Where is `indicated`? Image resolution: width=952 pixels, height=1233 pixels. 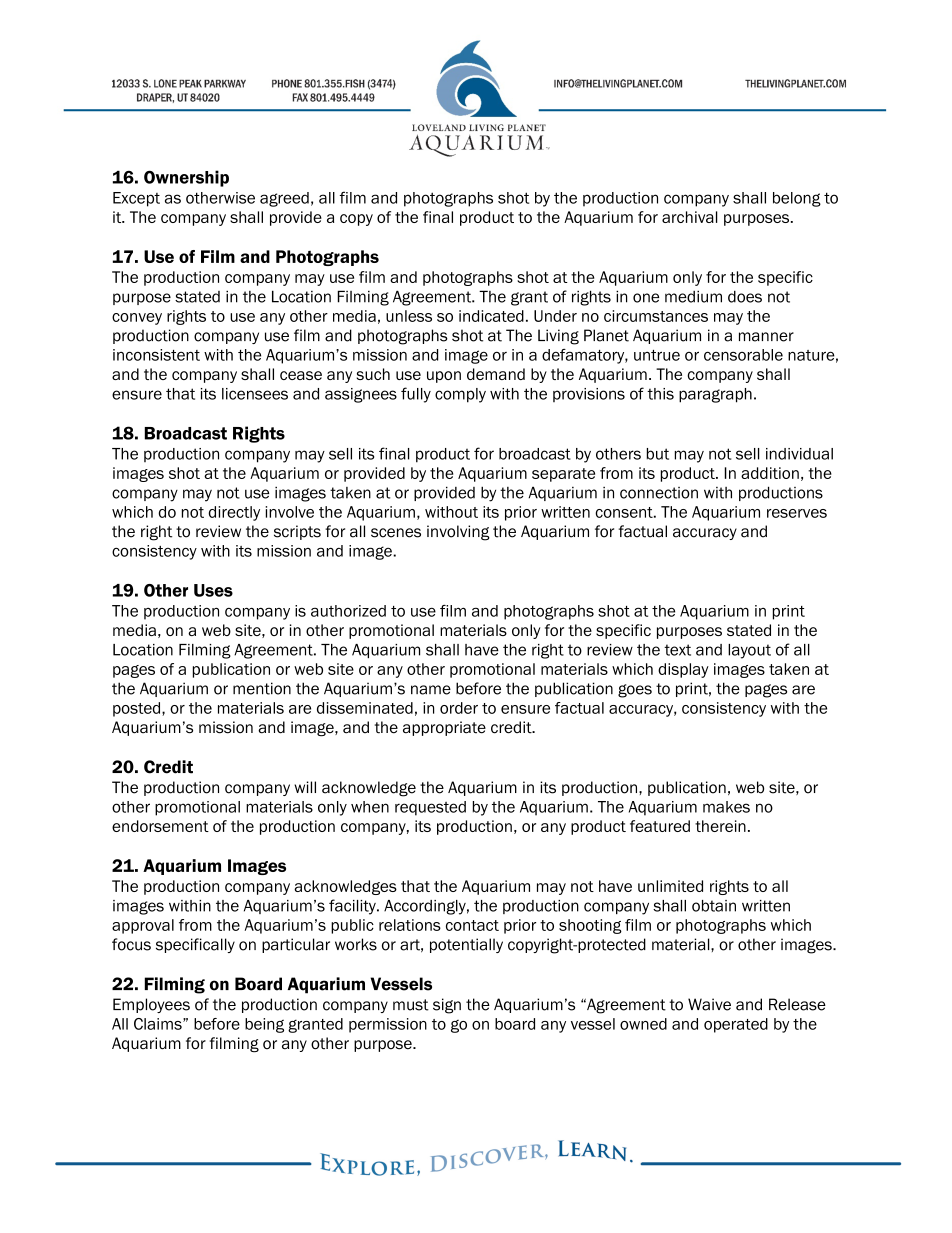
indicated is located at coordinates (491, 316).
